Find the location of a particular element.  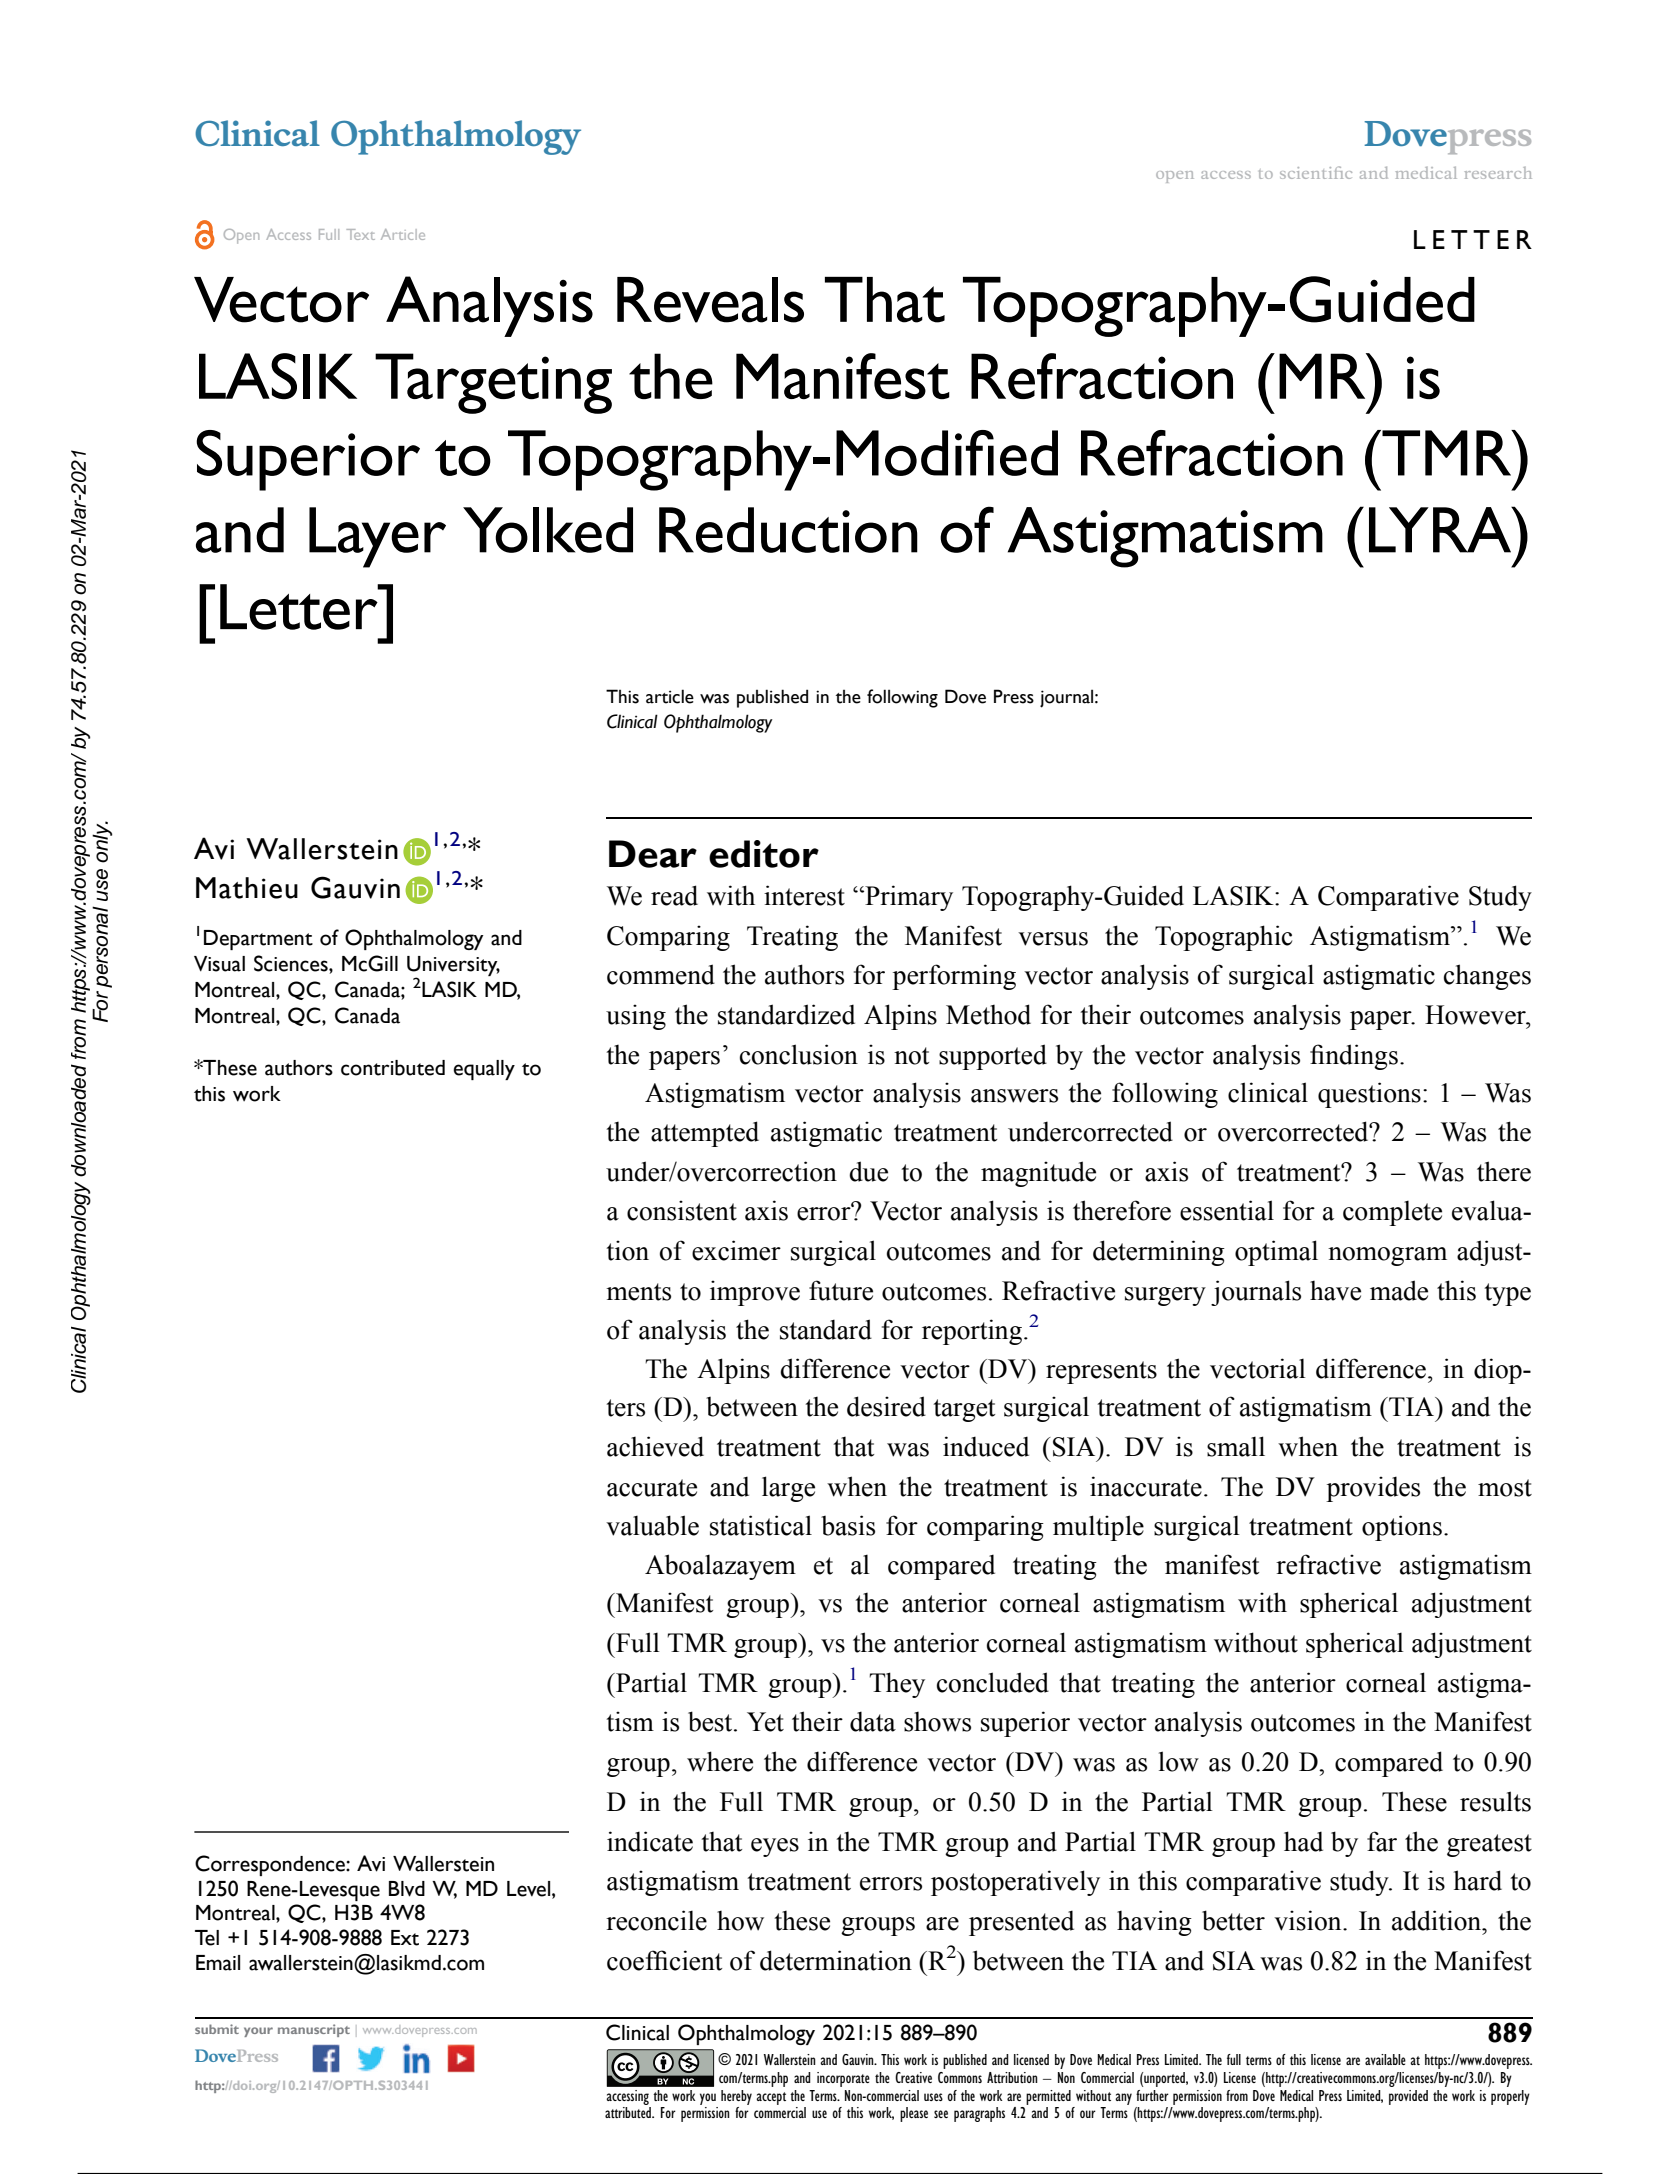

Text is located at coordinates (360, 234).
